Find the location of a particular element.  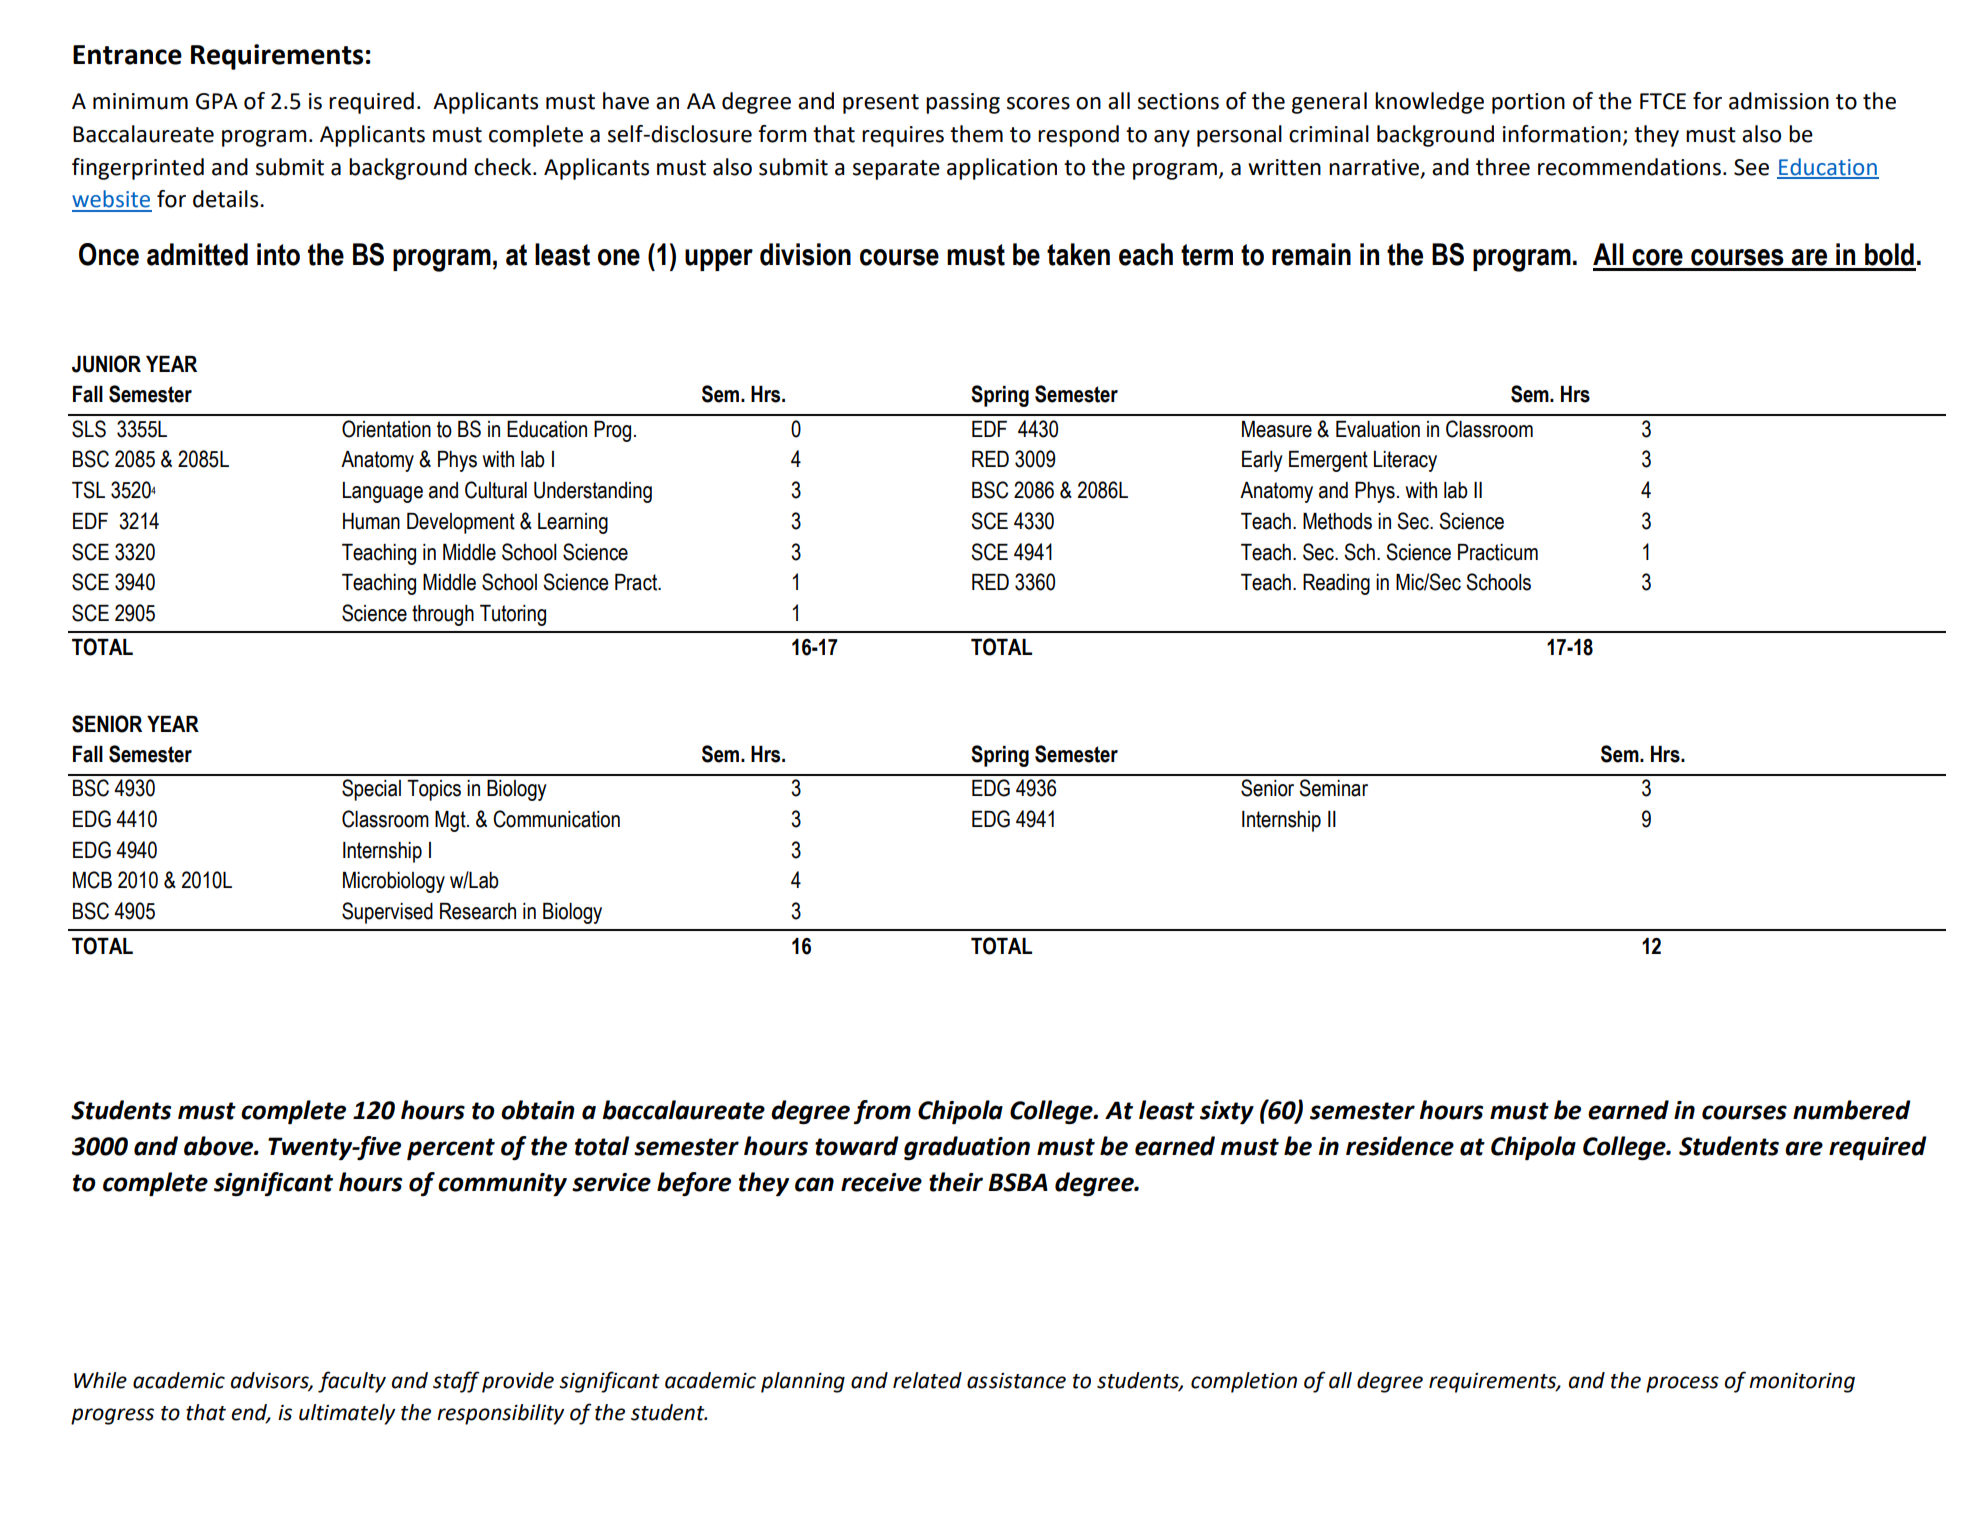

portion is located at coordinates (1528, 103).
